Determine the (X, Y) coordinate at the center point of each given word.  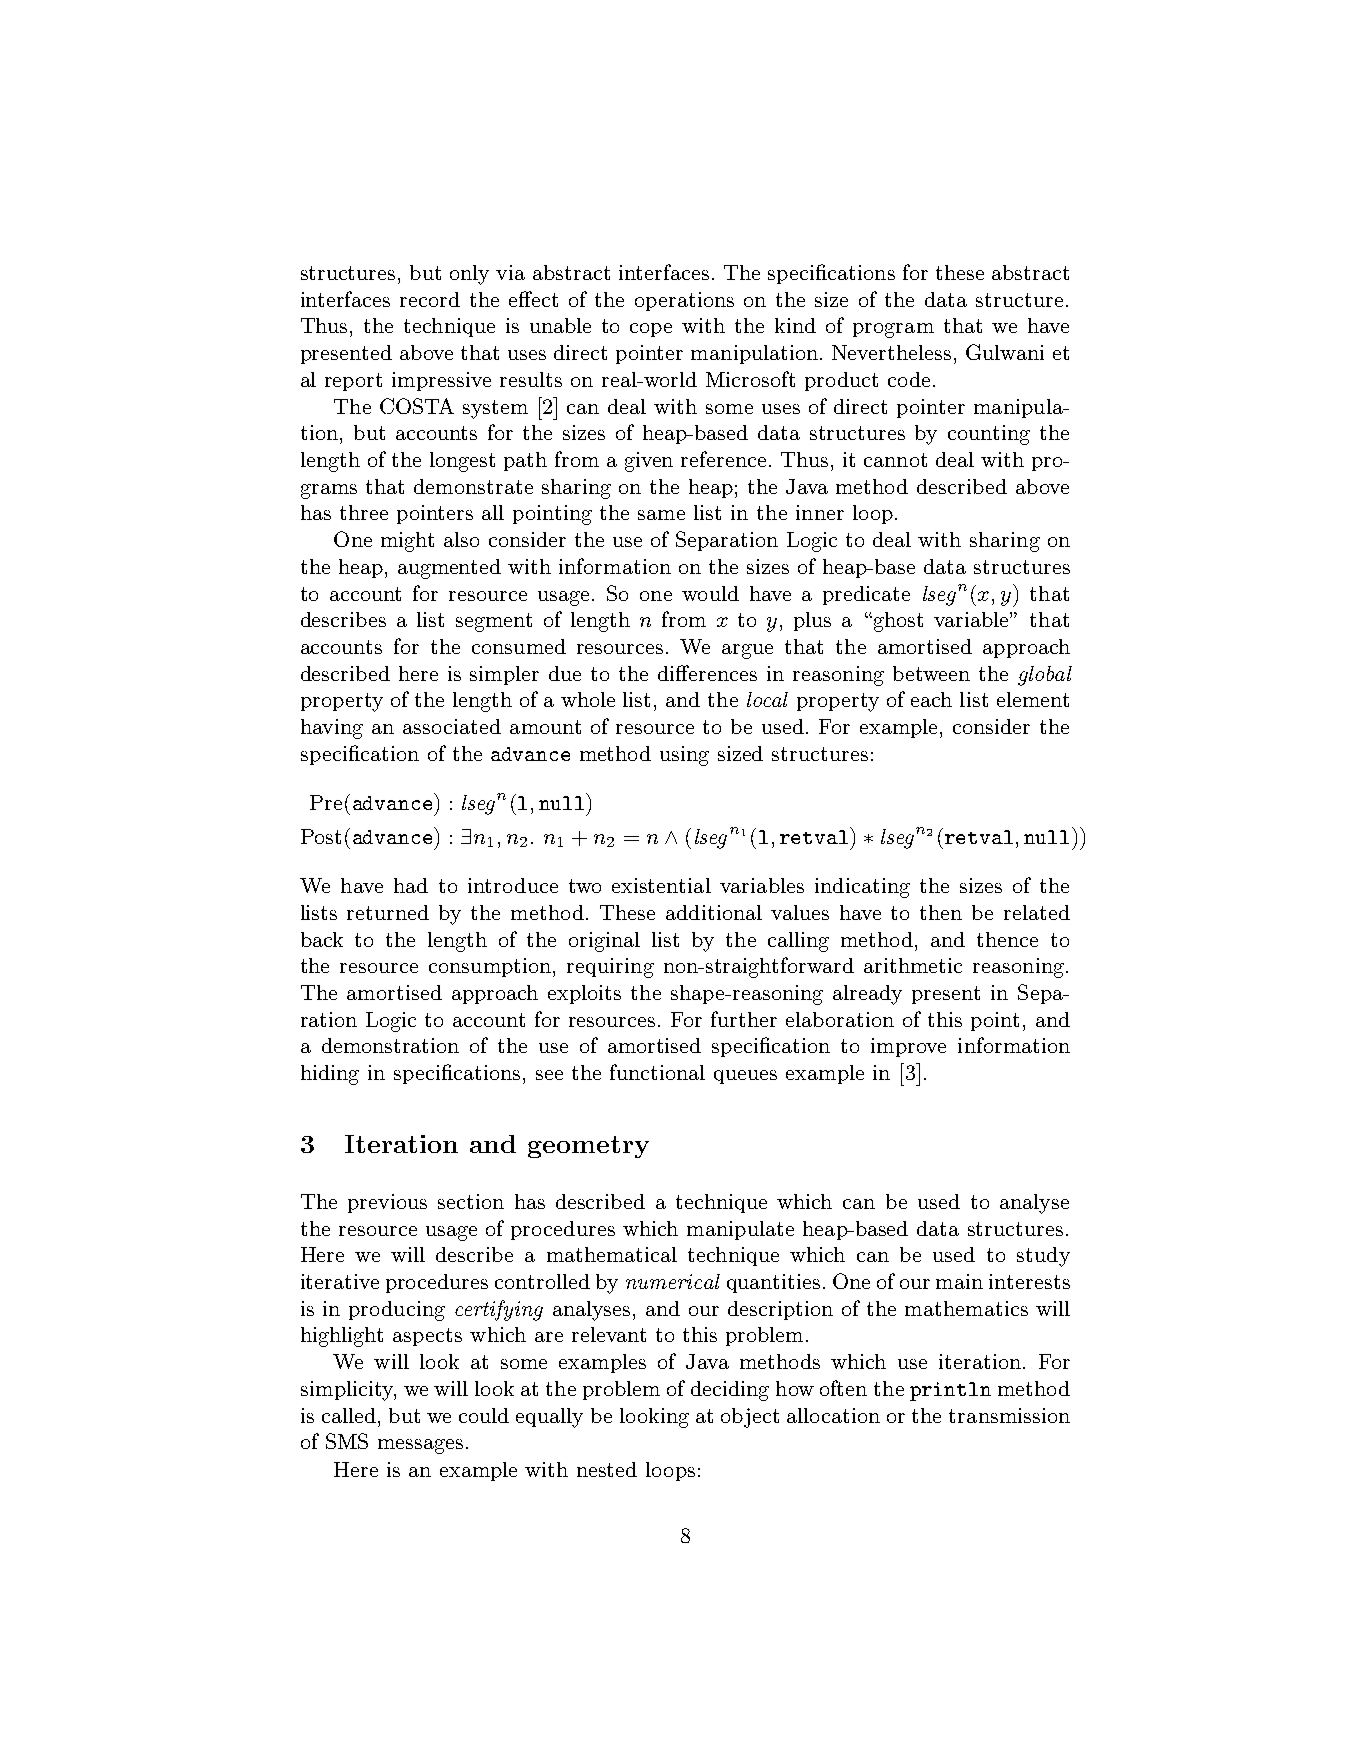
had (411, 885)
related (1037, 912)
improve (908, 1047)
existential (661, 885)
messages (420, 1446)
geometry (588, 1147)
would (710, 593)
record (430, 299)
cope (651, 330)
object (750, 1418)
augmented (449, 569)
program (893, 330)
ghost (897, 622)
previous (387, 1203)
